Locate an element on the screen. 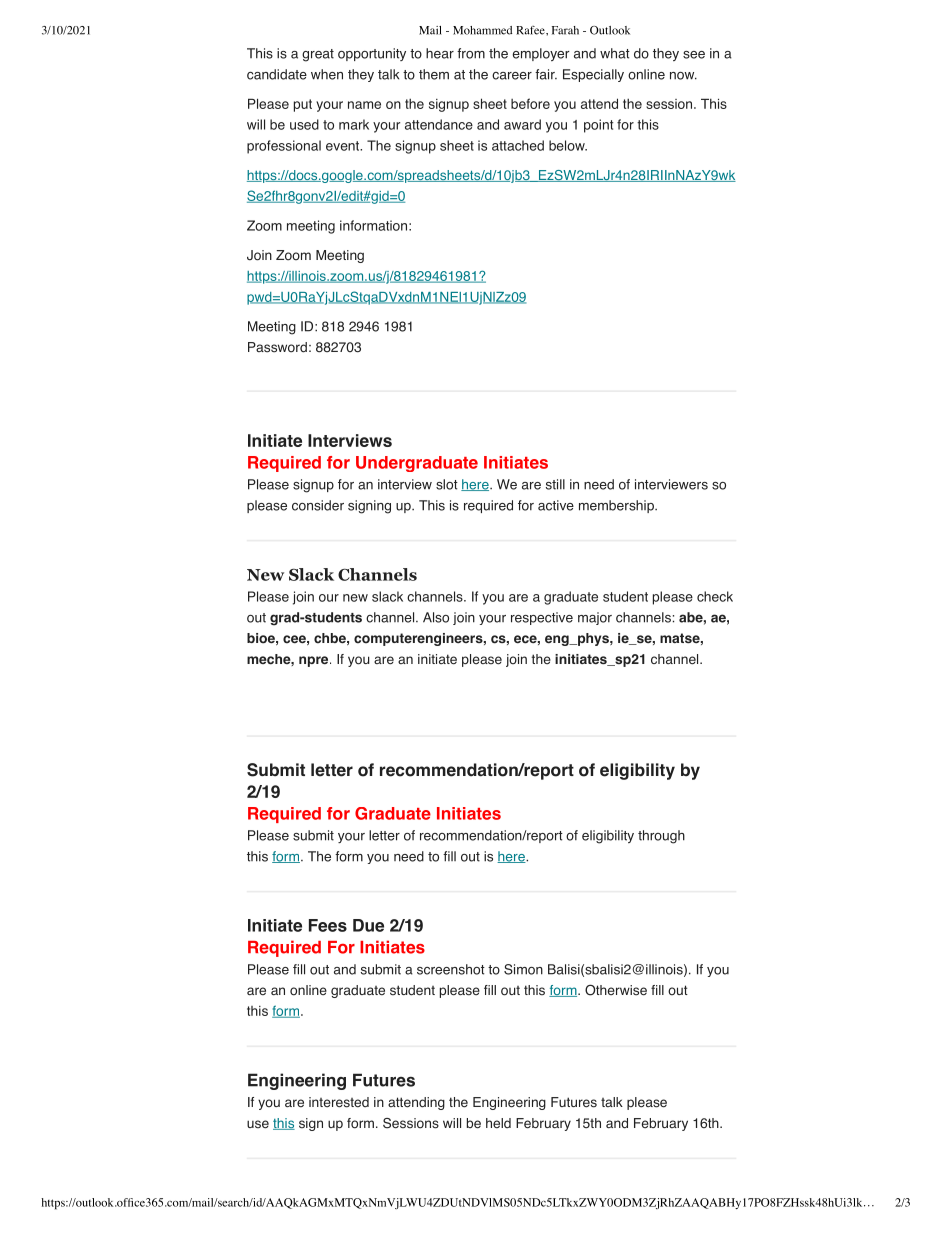 This screenshot has width=952, height=1233. interested is located at coordinates (339, 1102).
